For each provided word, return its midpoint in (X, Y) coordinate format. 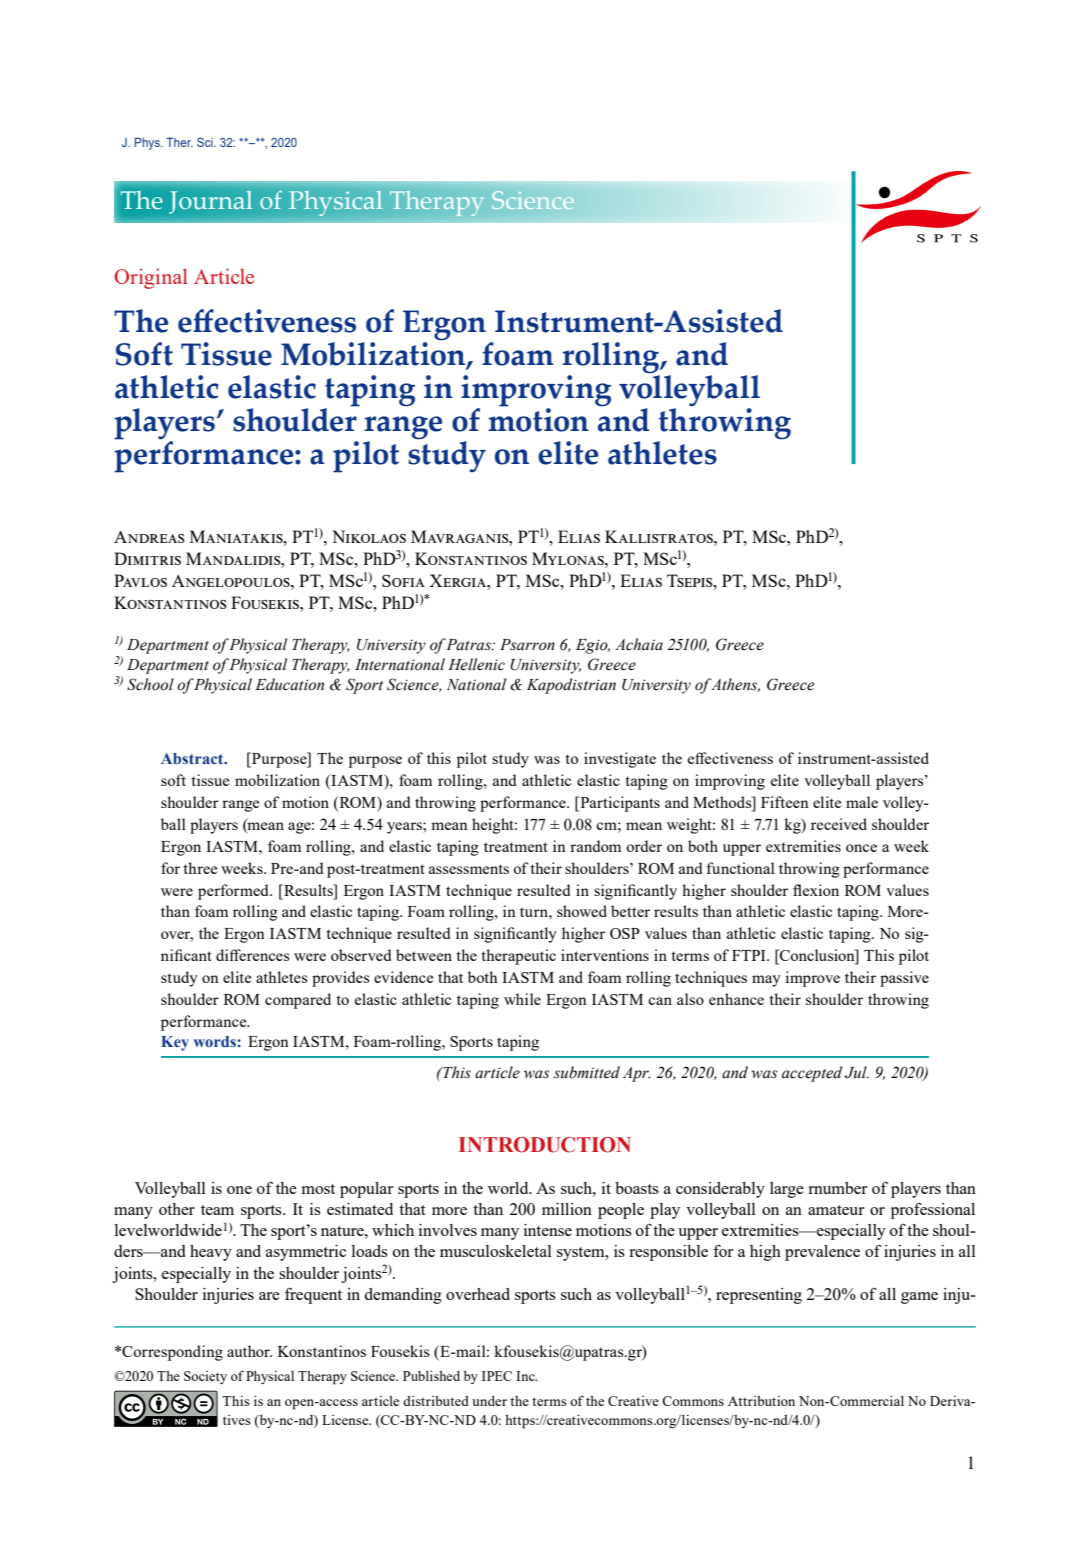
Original (151, 278)
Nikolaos (369, 536)
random (595, 846)
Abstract (193, 758)
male (862, 802)
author (249, 1351)
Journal (210, 202)
